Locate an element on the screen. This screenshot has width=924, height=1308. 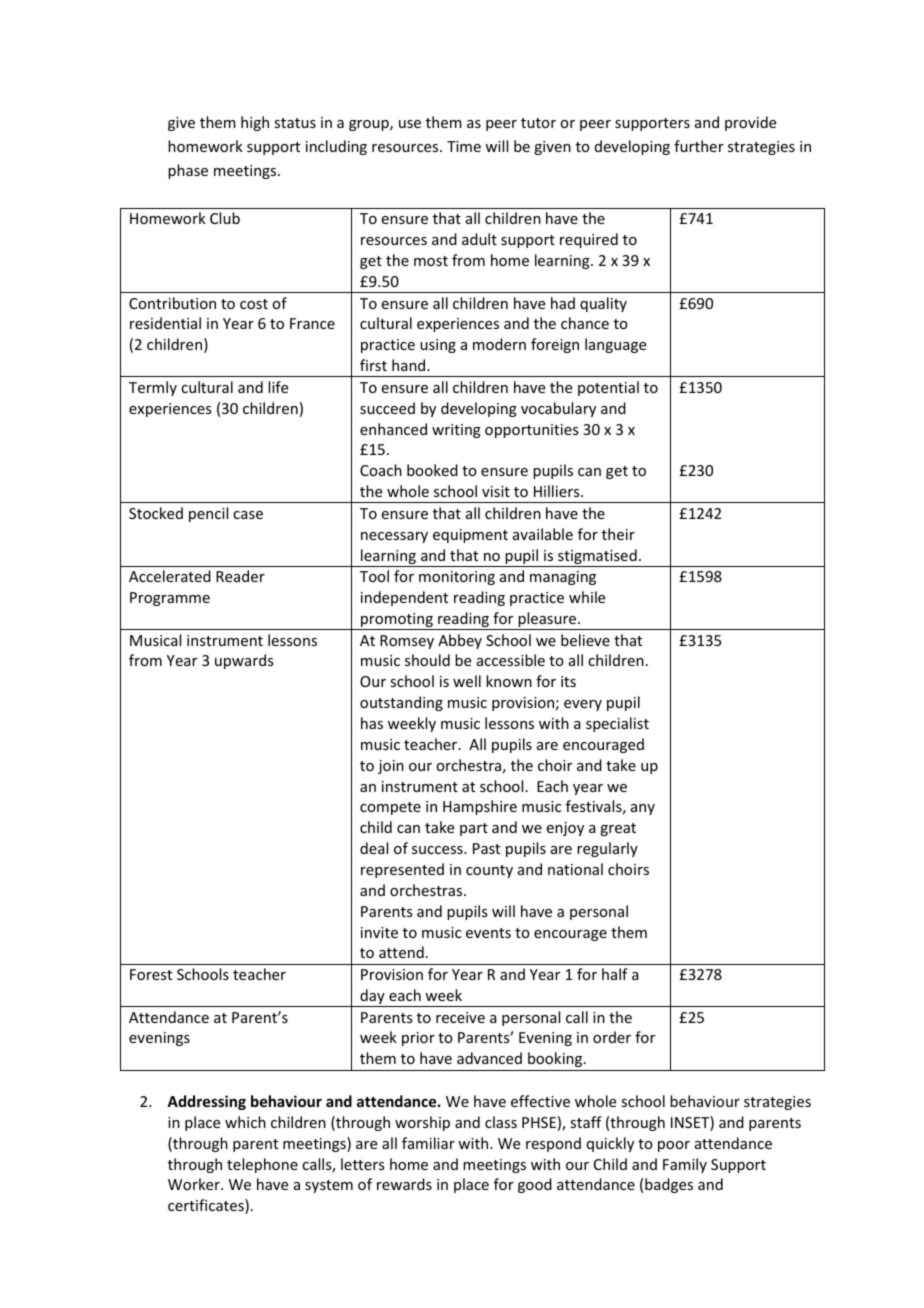
any is located at coordinates (643, 809).
